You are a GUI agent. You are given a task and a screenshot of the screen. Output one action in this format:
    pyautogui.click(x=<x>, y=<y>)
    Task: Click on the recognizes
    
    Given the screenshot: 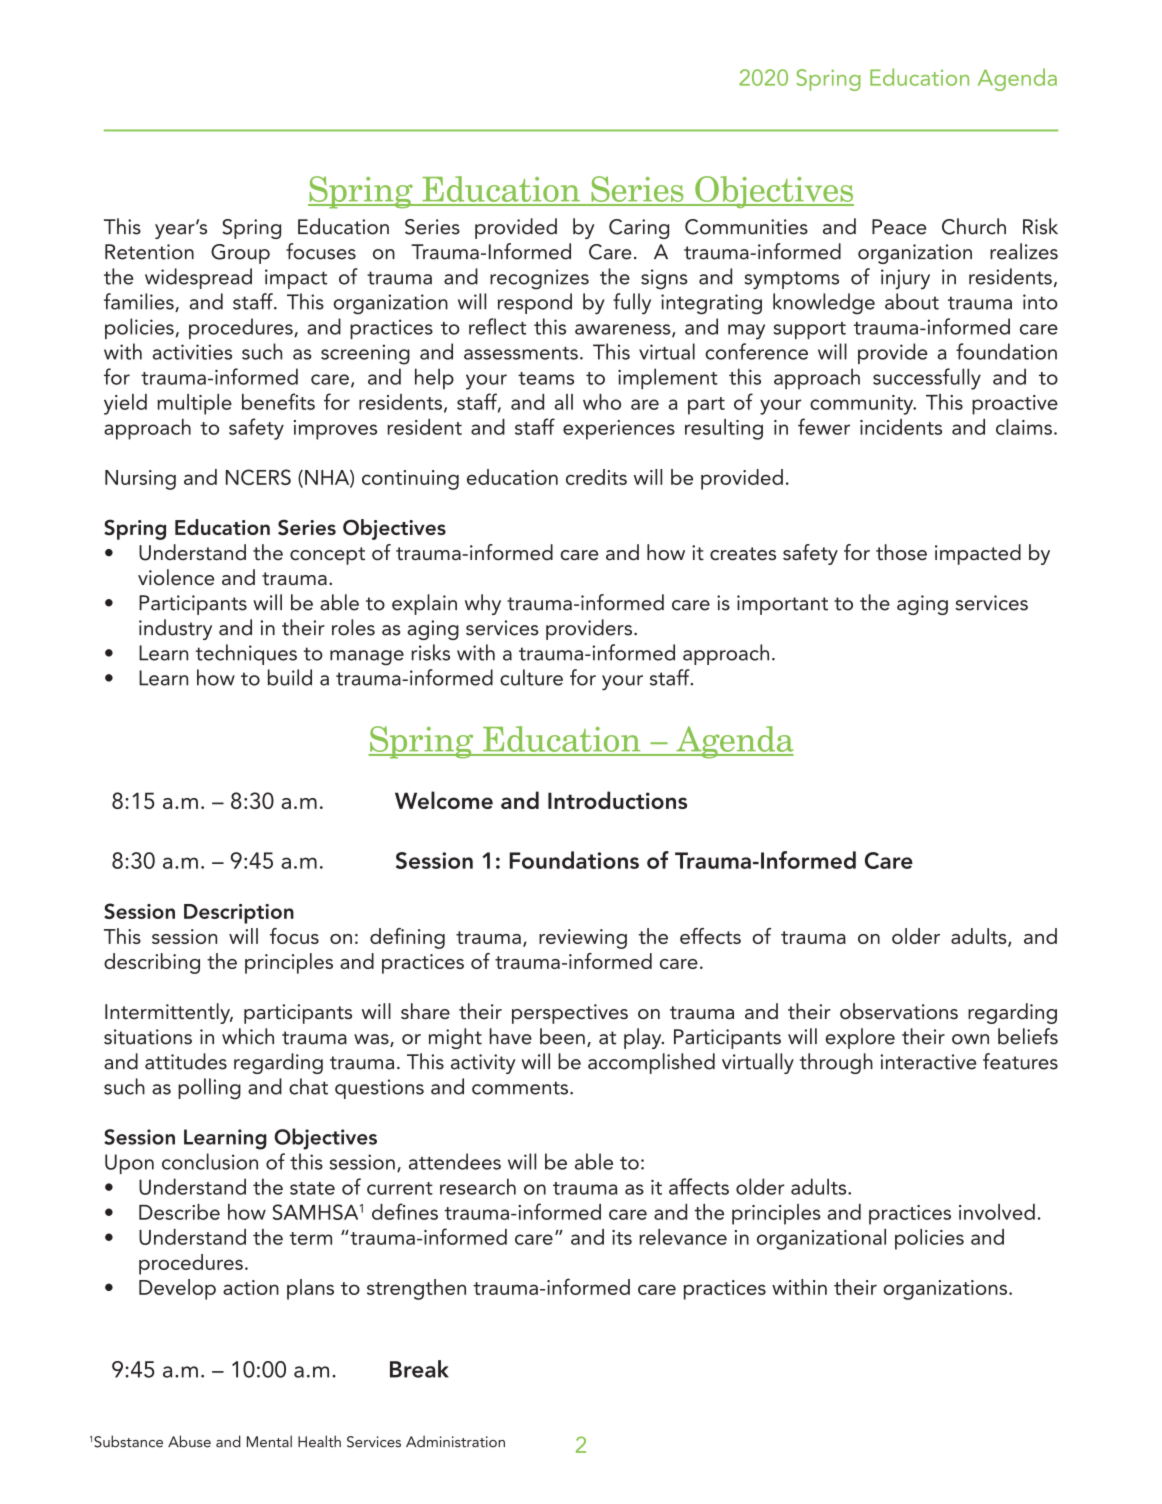 What is the action you would take?
    pyautogui.click(x=539, y=279)
